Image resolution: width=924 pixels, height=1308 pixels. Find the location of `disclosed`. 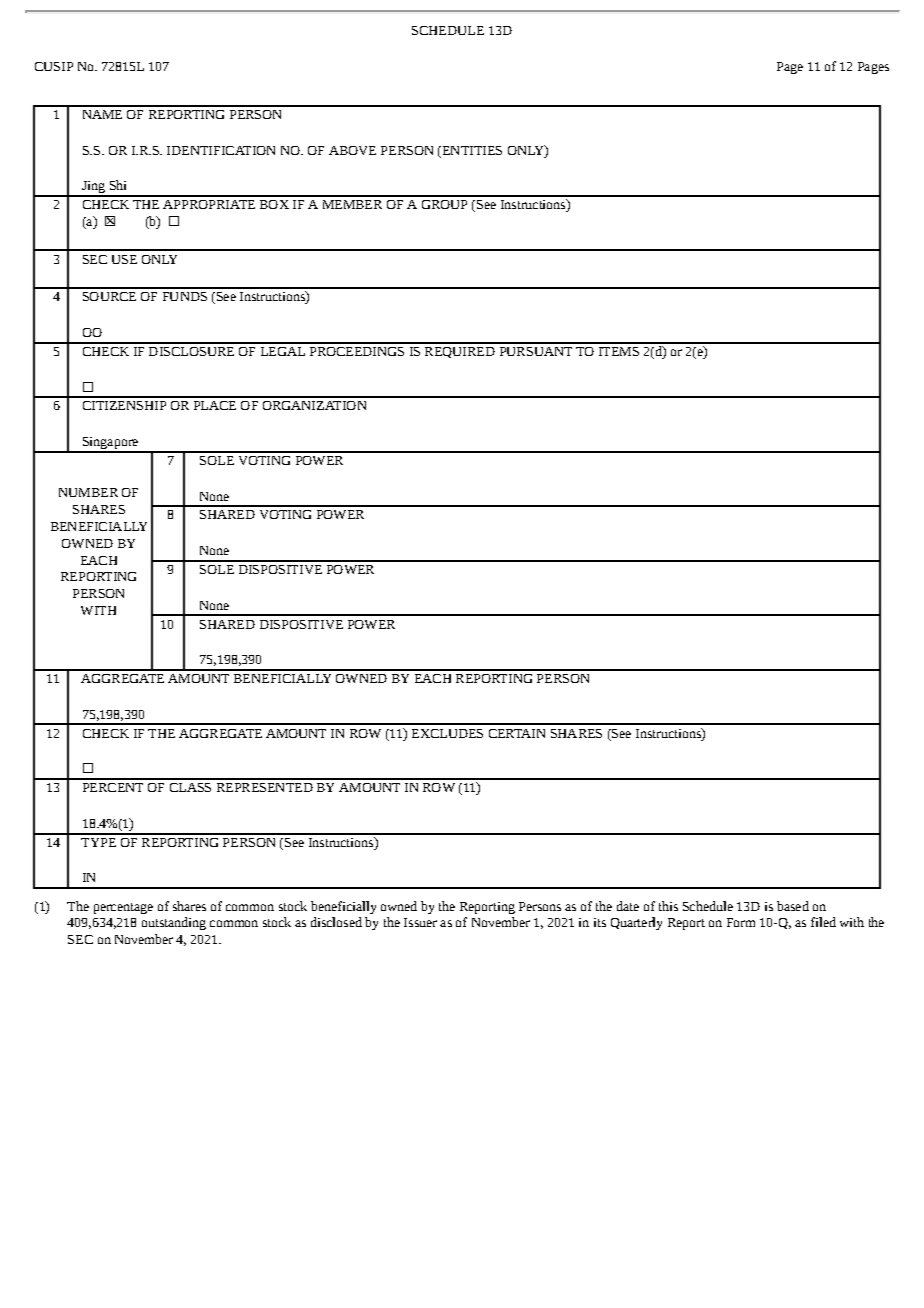

disclosed is located at coordinates (336, 922).
